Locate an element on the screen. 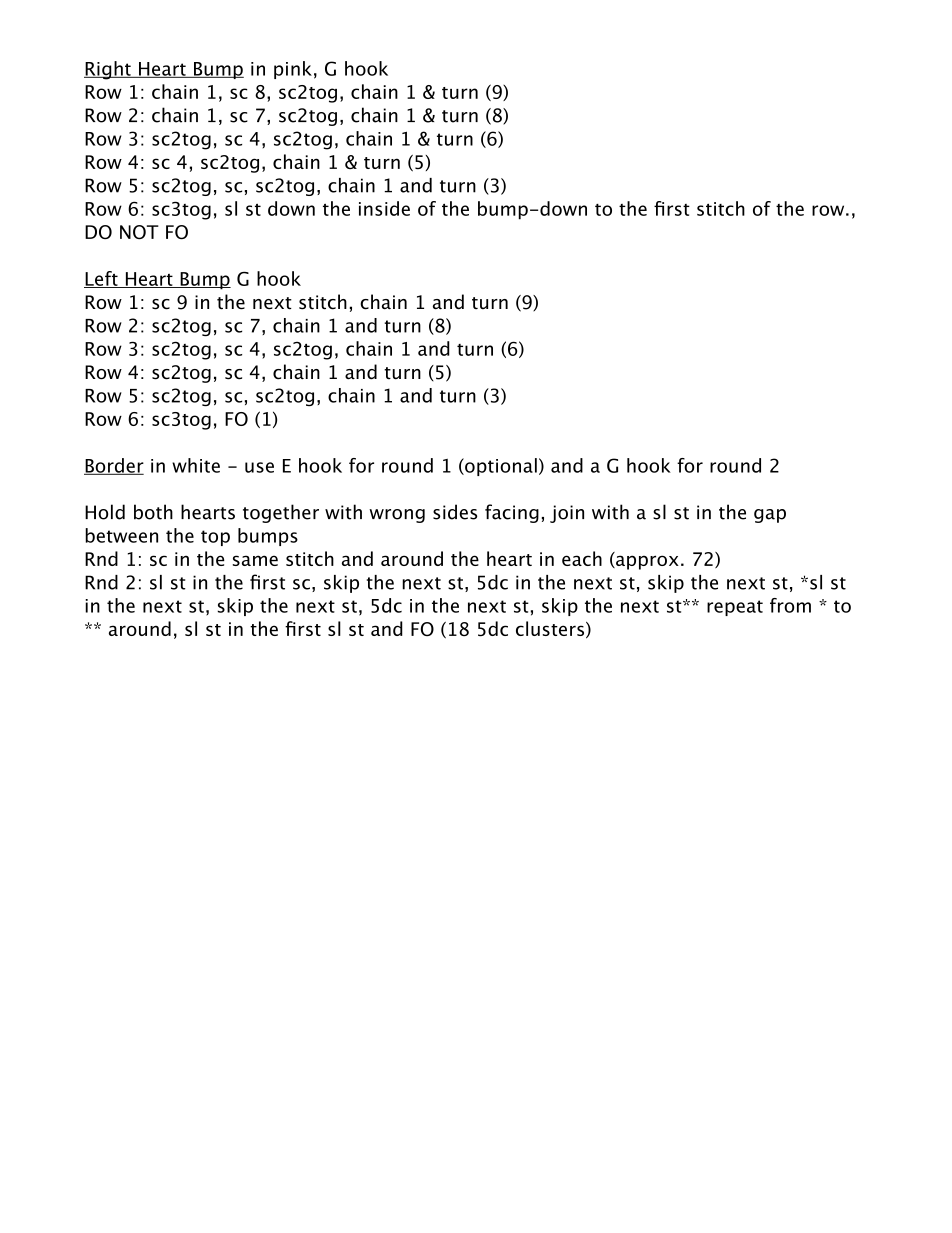 This screenshot has height=1233, width=952. Left is located at coordinates (102, 279).
